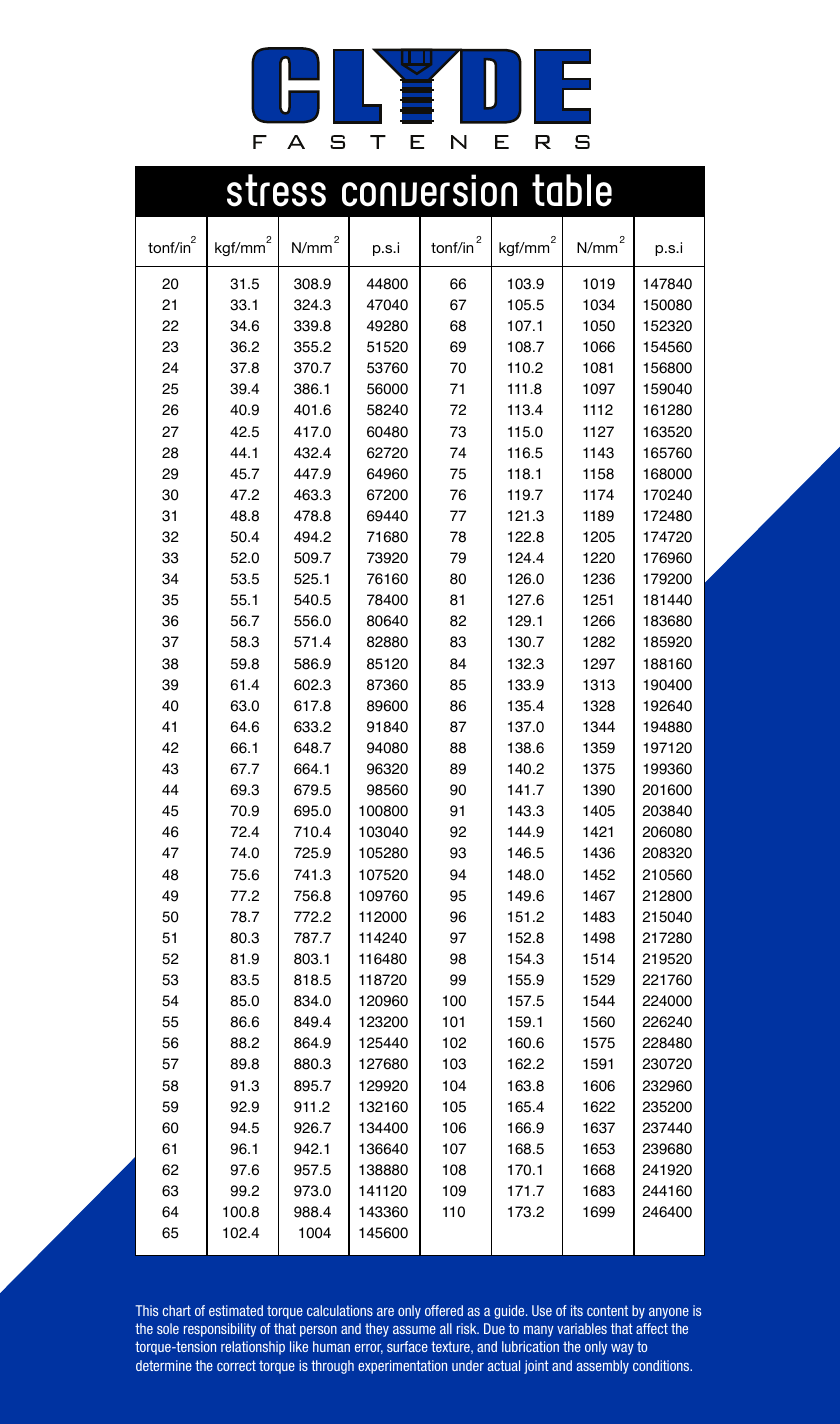  What do you see at coordinates (414, 1330) in the document?
I see `assume` at bounding box center [414, 1330].
